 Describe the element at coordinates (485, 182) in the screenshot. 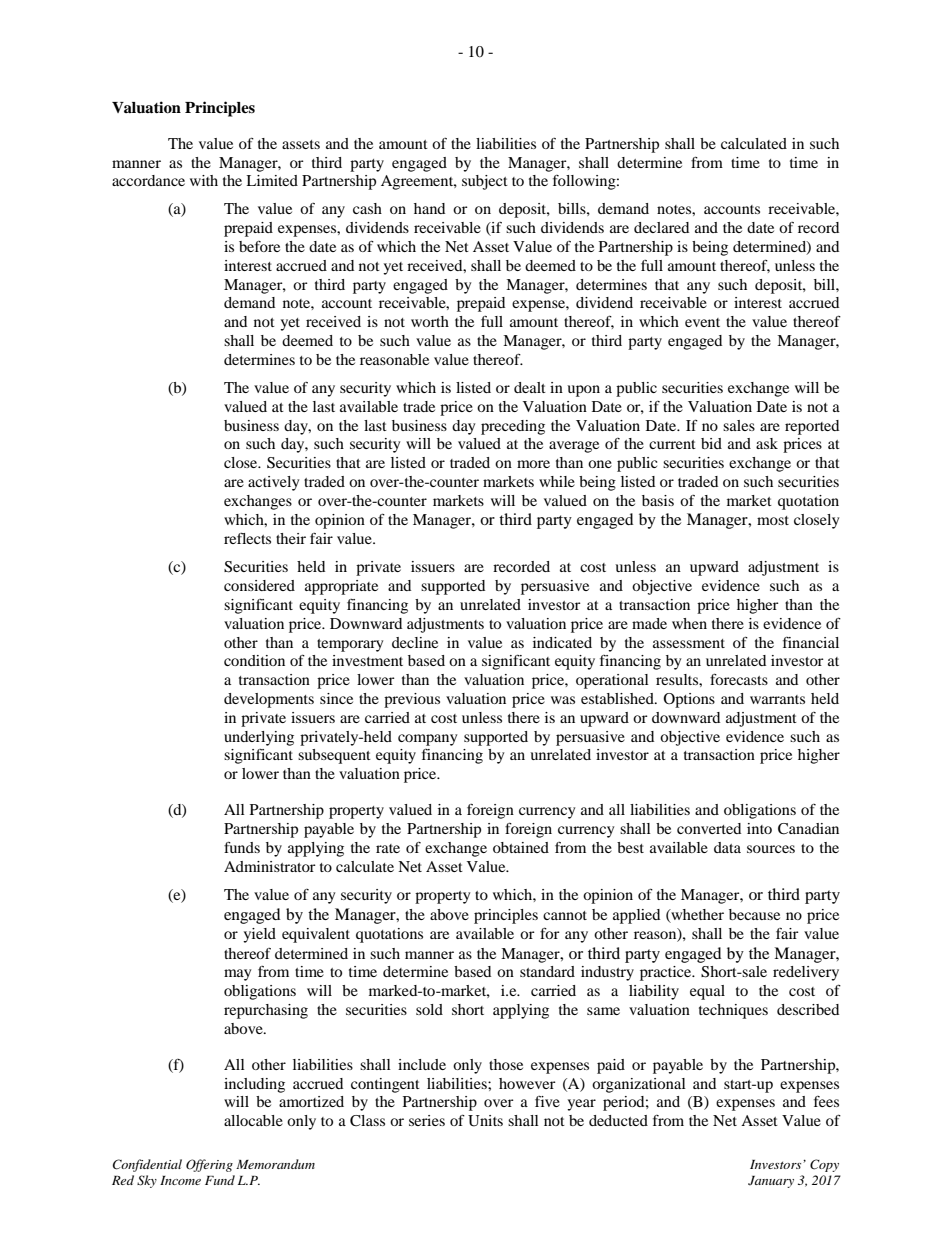

I see `subject` at that location.
